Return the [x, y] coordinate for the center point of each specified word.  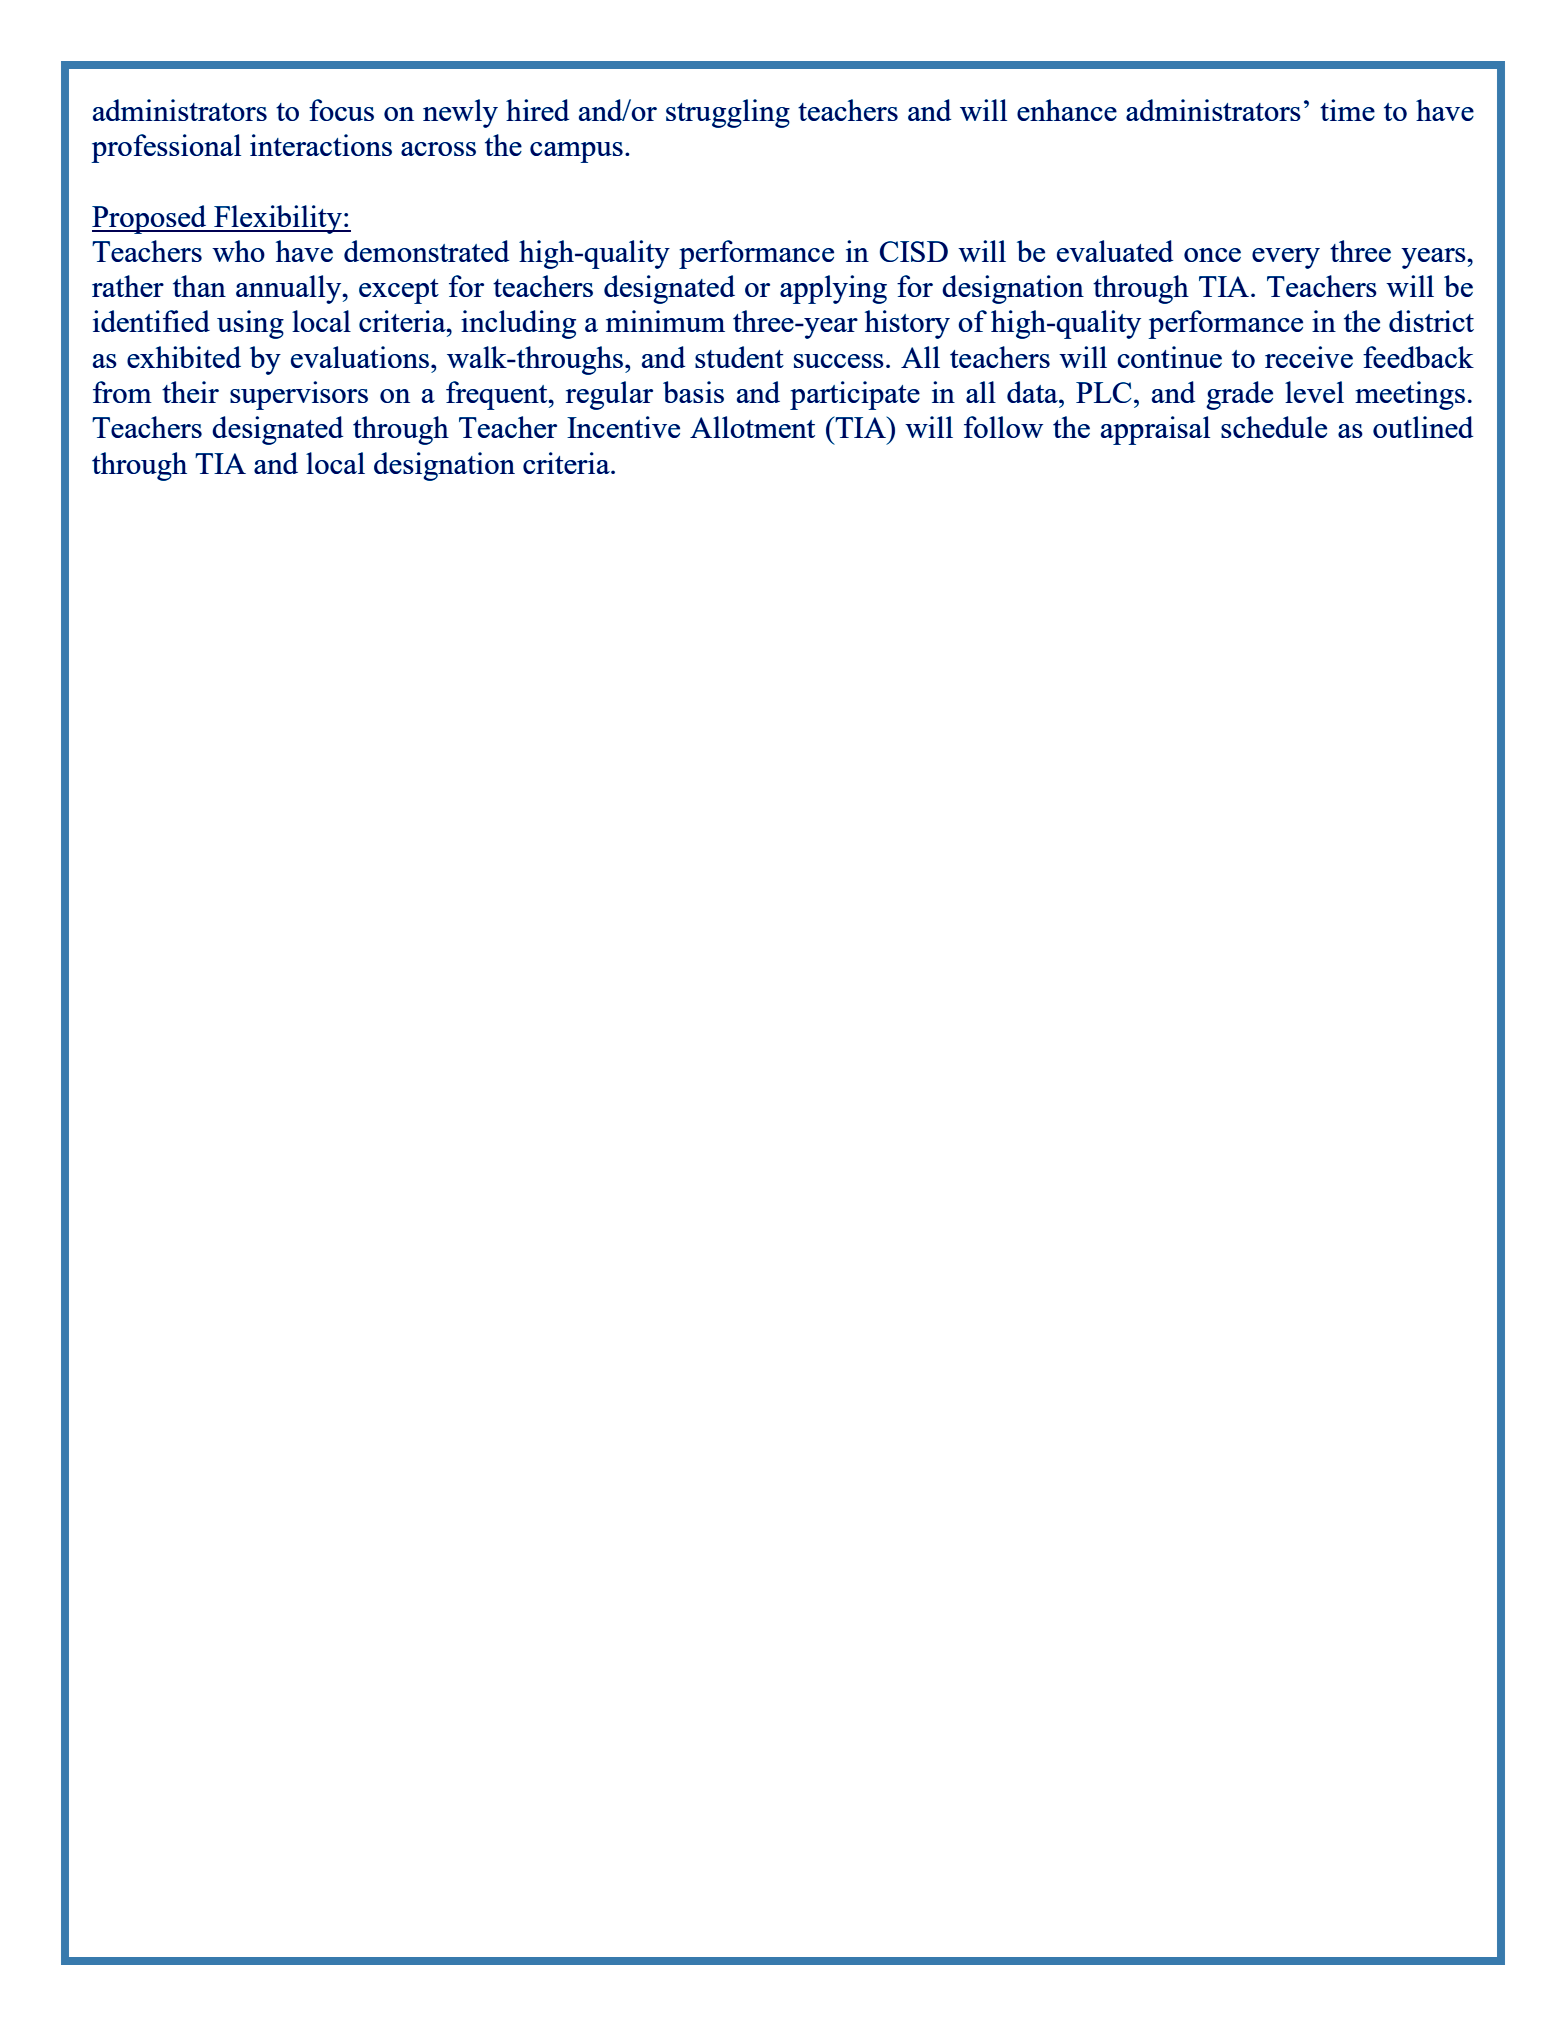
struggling [728, 113]
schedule [1274, 427]
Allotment [752, 427]
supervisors [299, 395]
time [1347, 110]
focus [341, 110]
